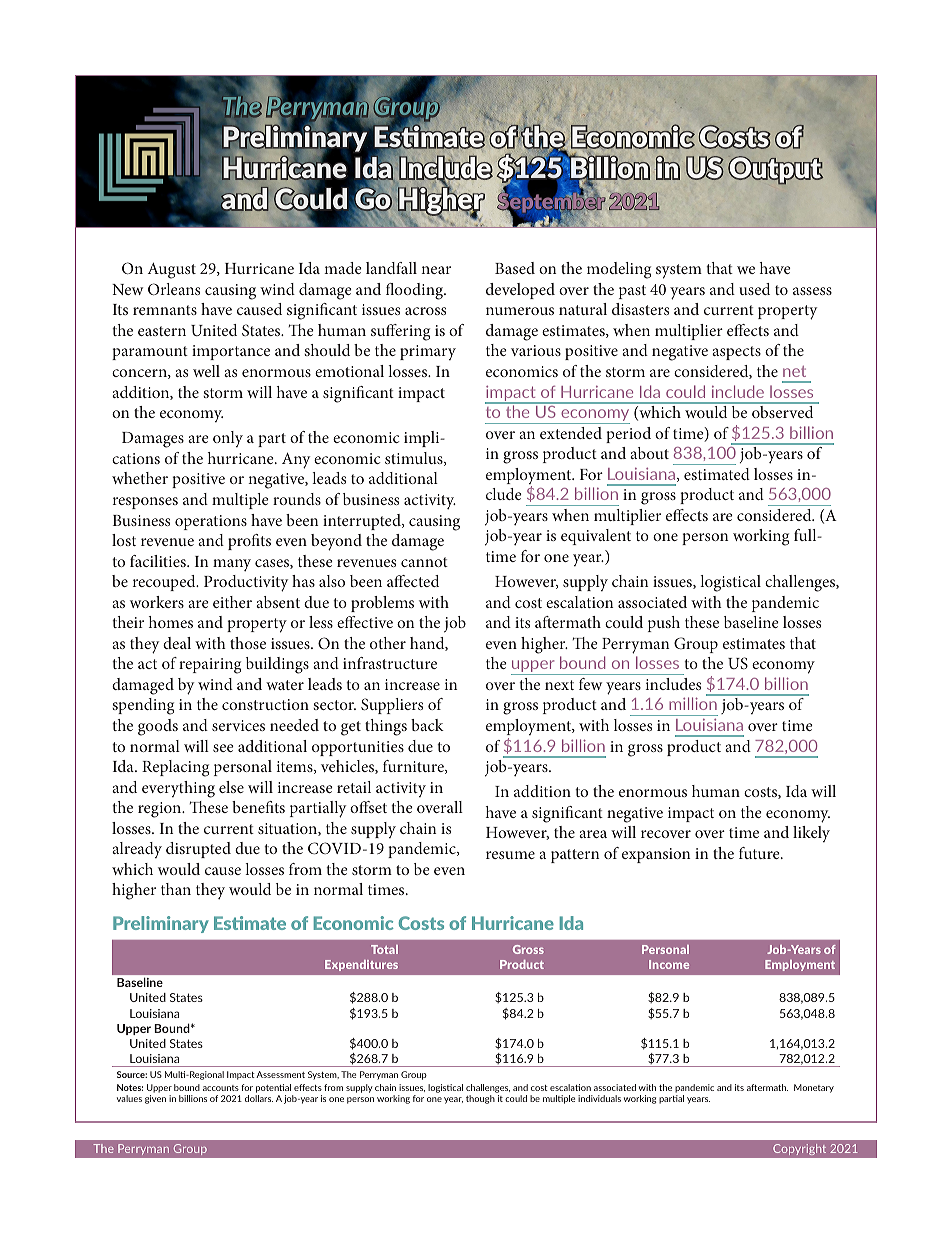  Describe the element at coordinates (649, 453) in the page. I see `about` at that location.
